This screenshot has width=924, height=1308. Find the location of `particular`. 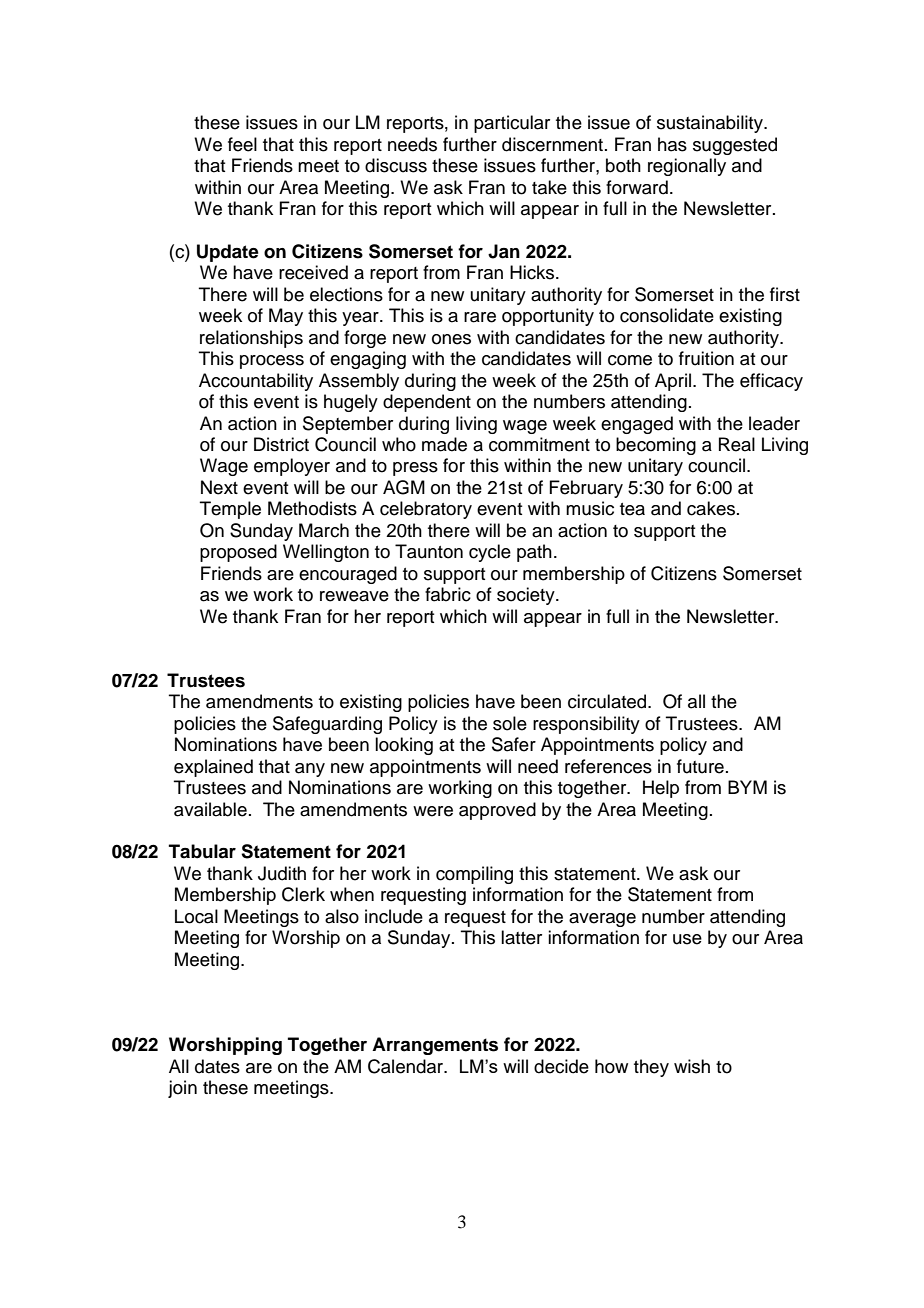

particular is located at coordinates (512, 124).
